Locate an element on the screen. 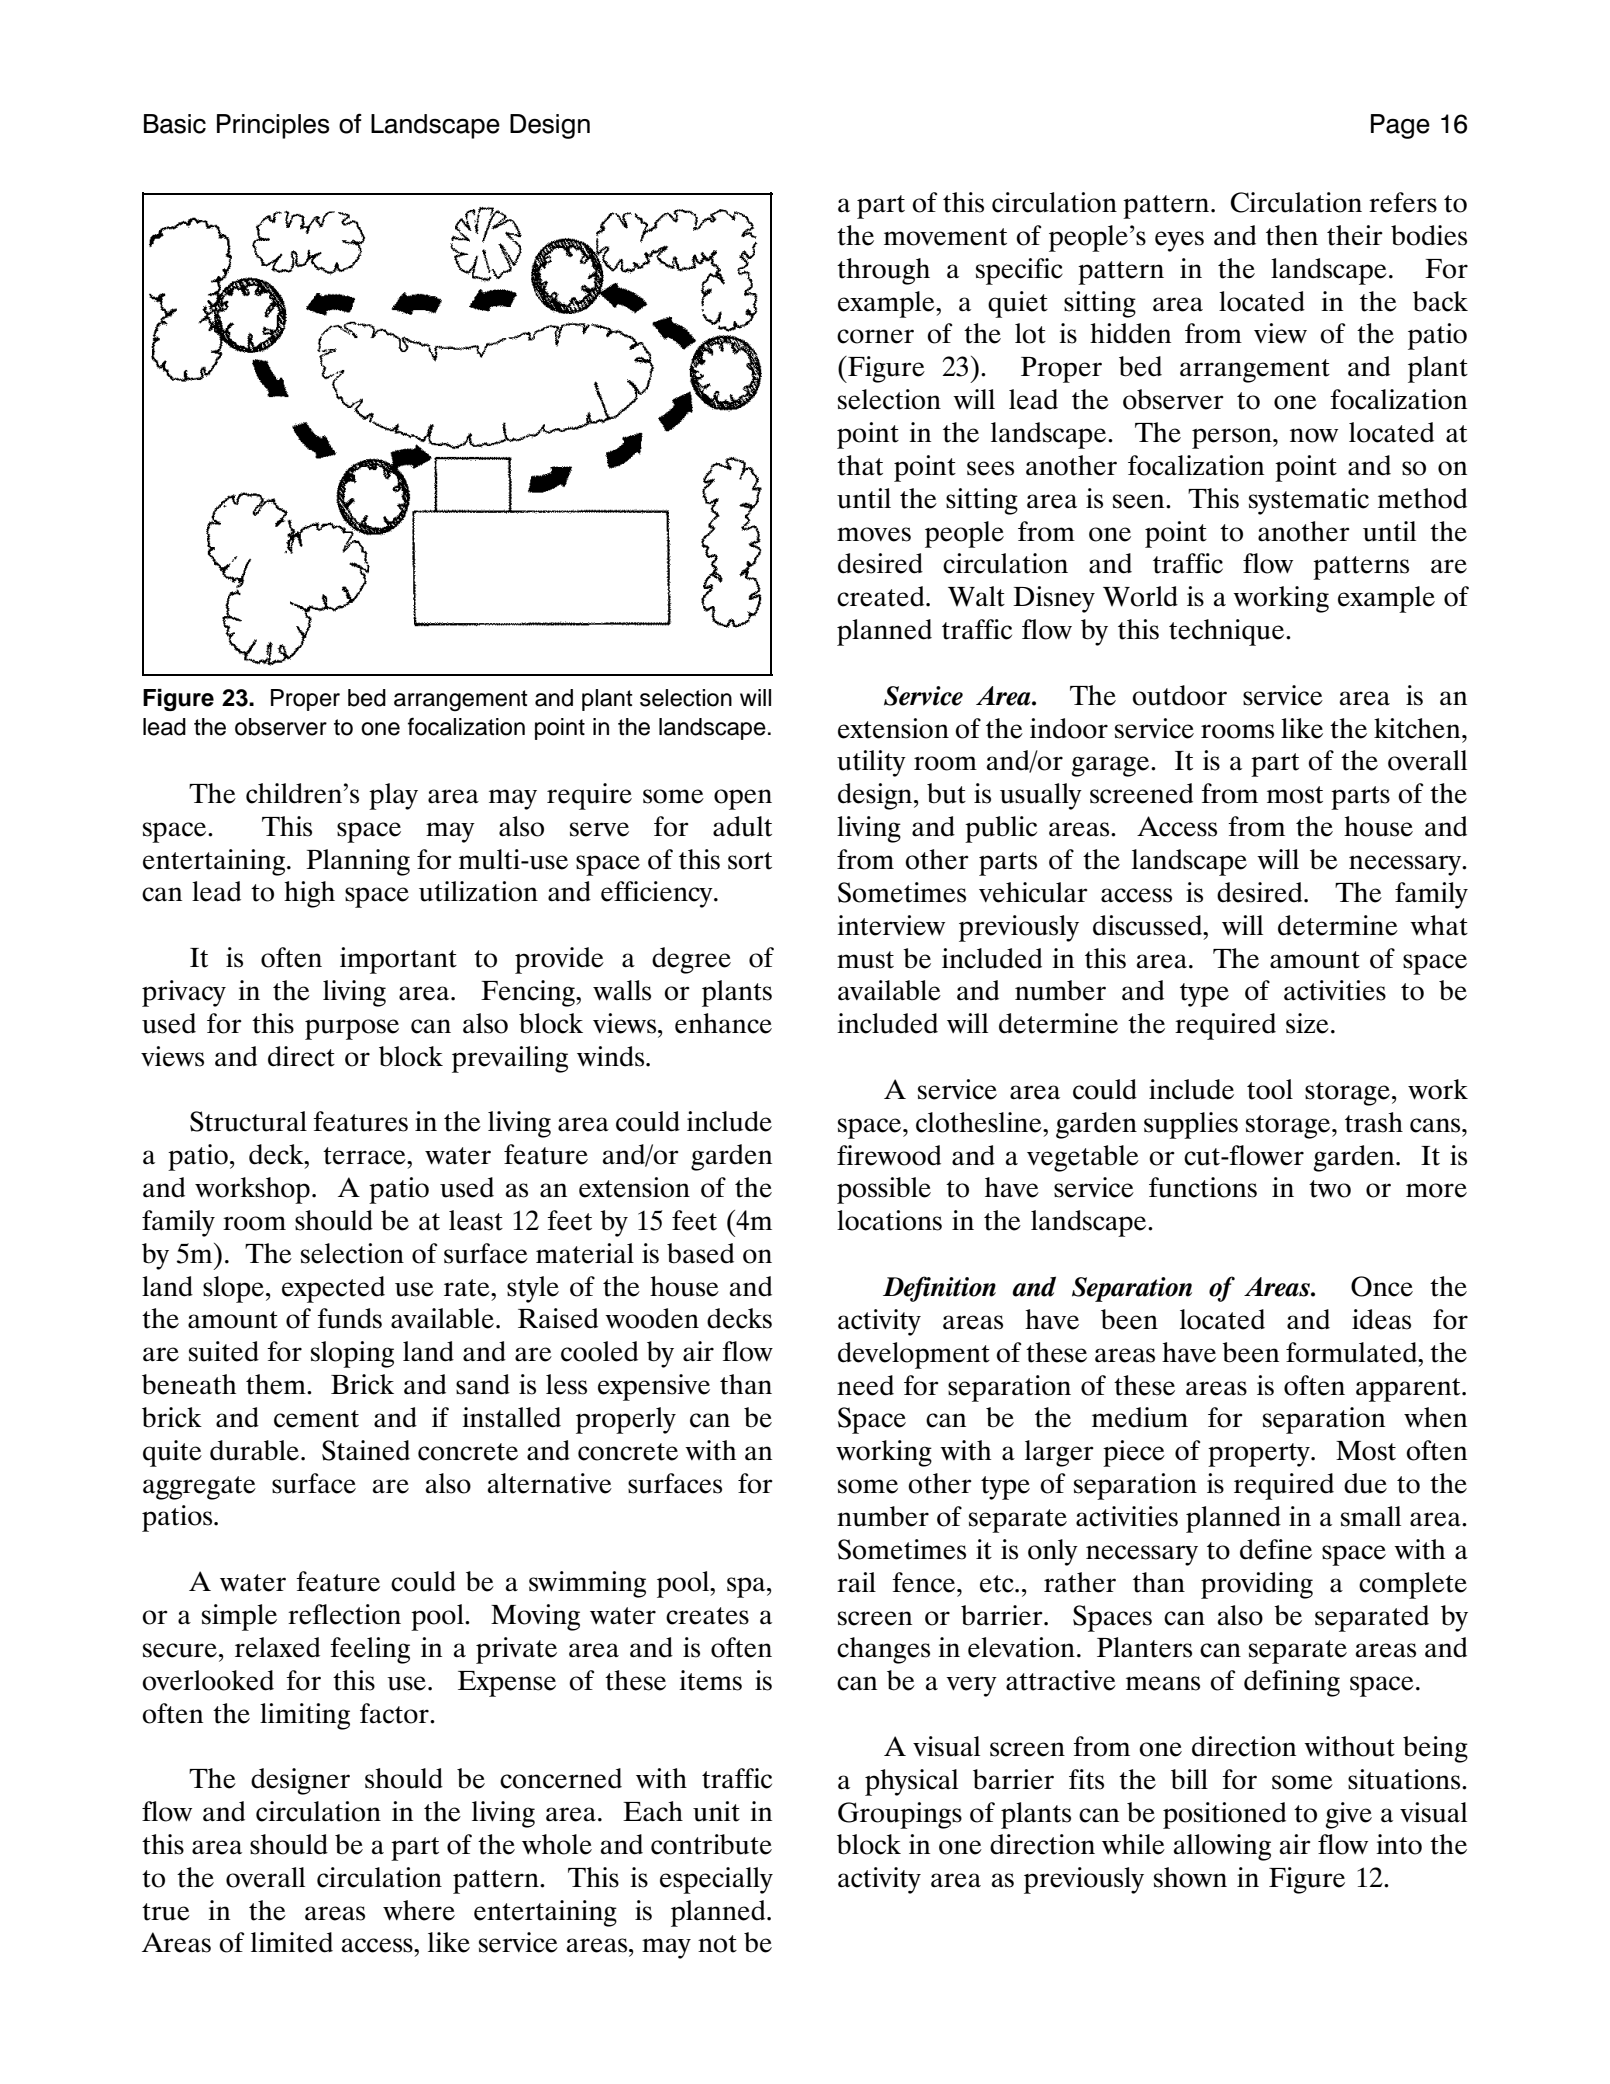 This screenshot has height=2084, width=1610. play is located at coordinates (393, 796).
